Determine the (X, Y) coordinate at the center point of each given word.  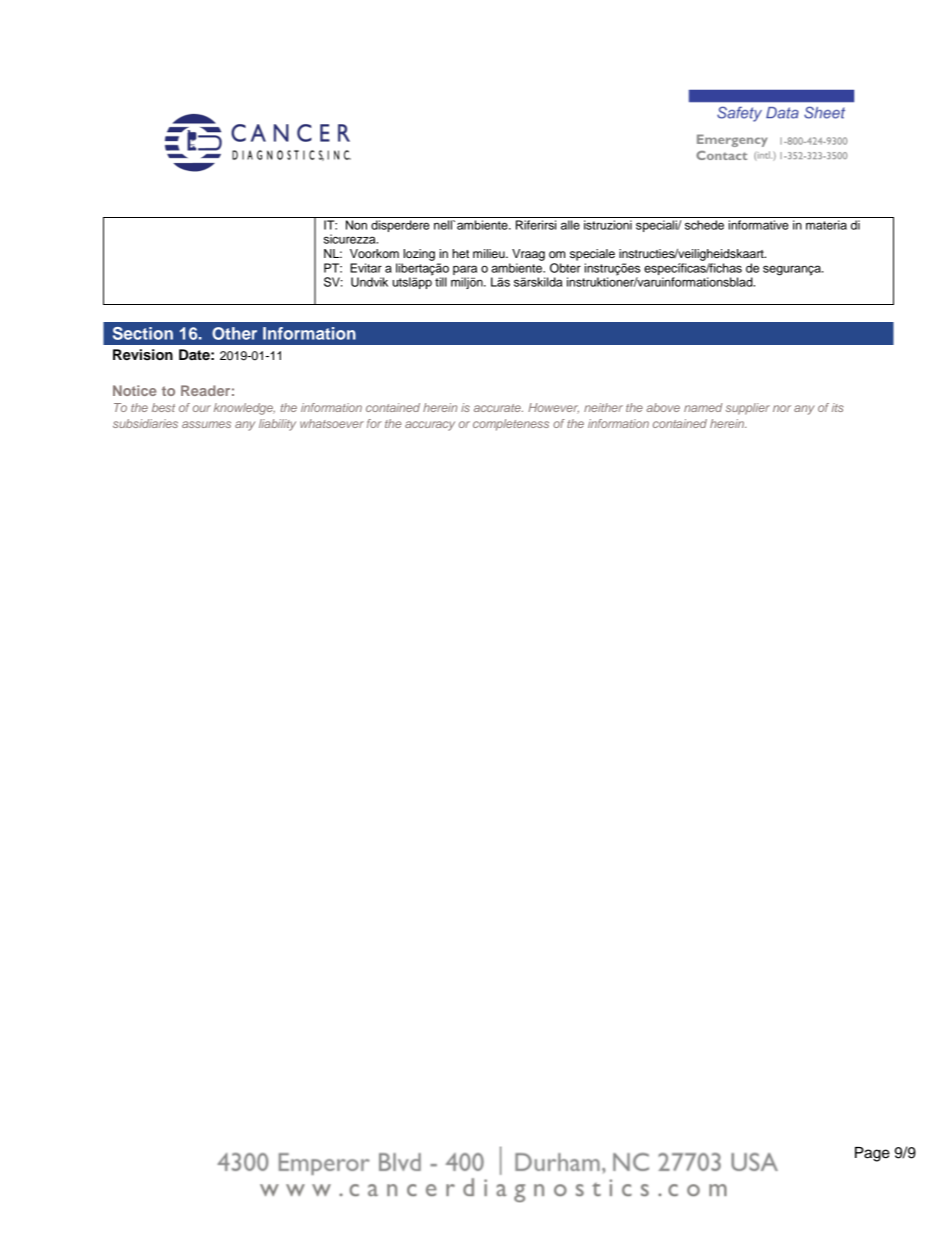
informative (759, 225)
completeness (511, 425)
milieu (490, 253)
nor (782, 408)
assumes (206, 424)
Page (872, 1154)
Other (234, 333)
